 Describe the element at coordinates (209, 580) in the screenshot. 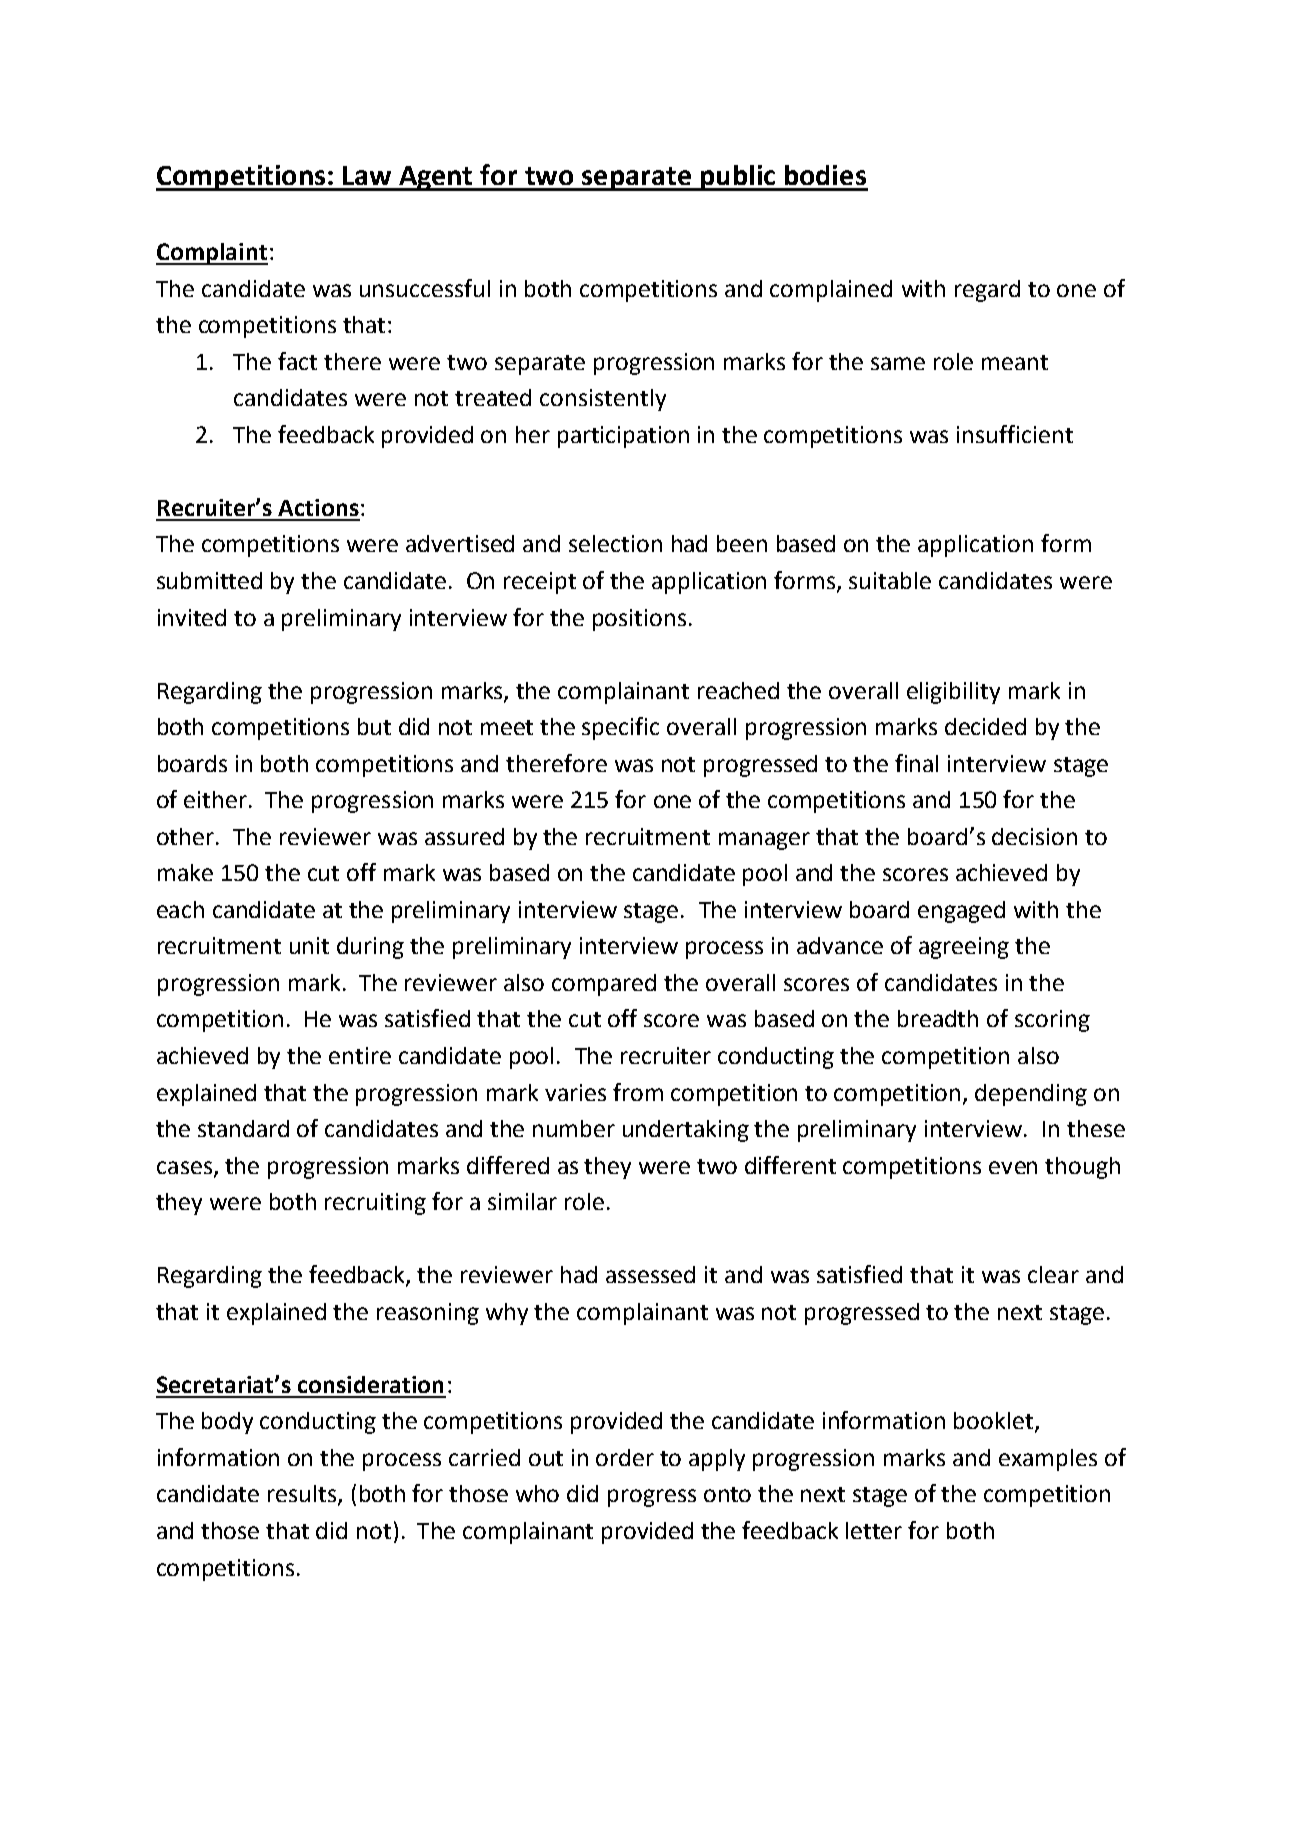

I see `submitted` at that location.
